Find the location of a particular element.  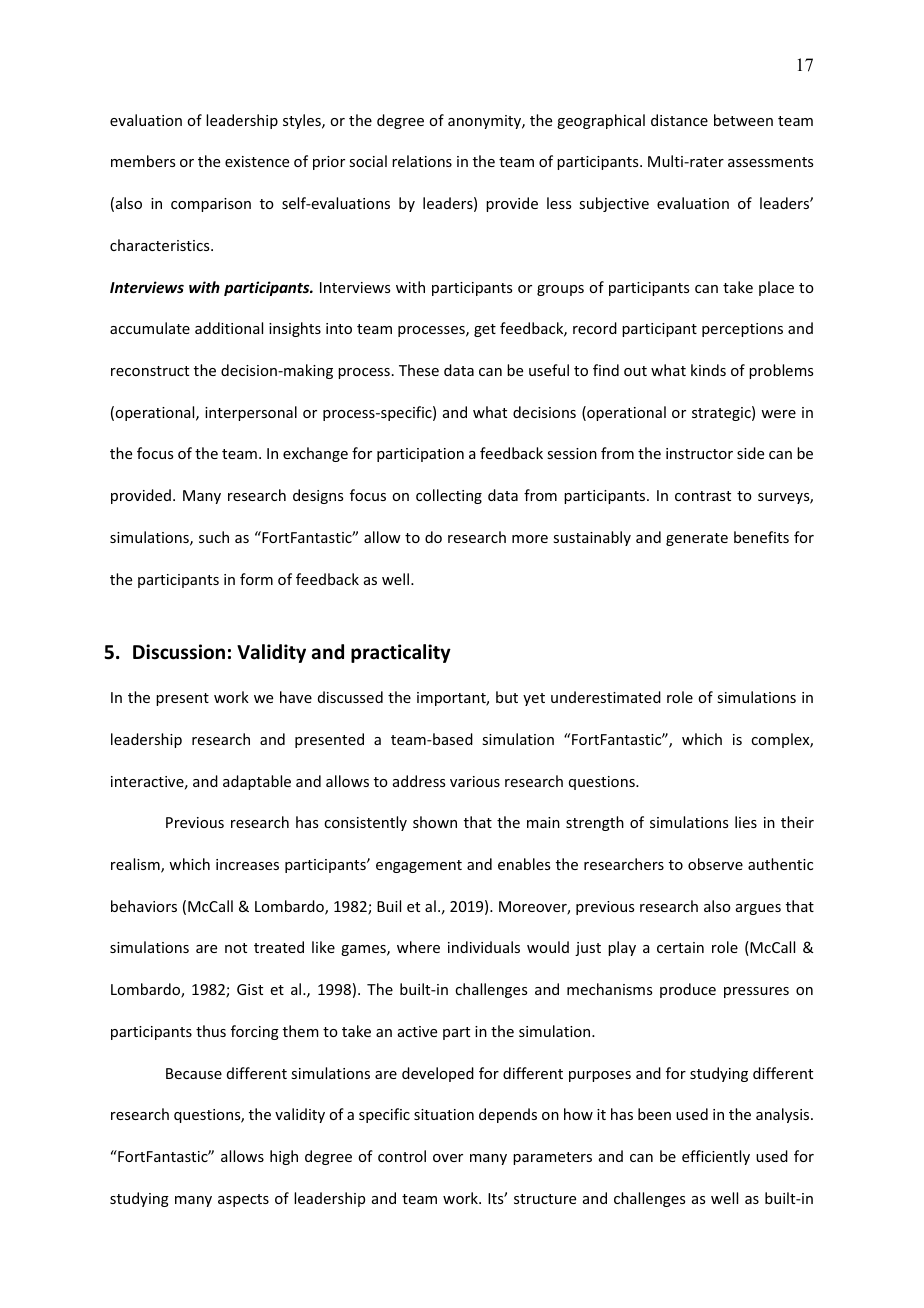

efficiently is located at coordinates (716, 1157).
